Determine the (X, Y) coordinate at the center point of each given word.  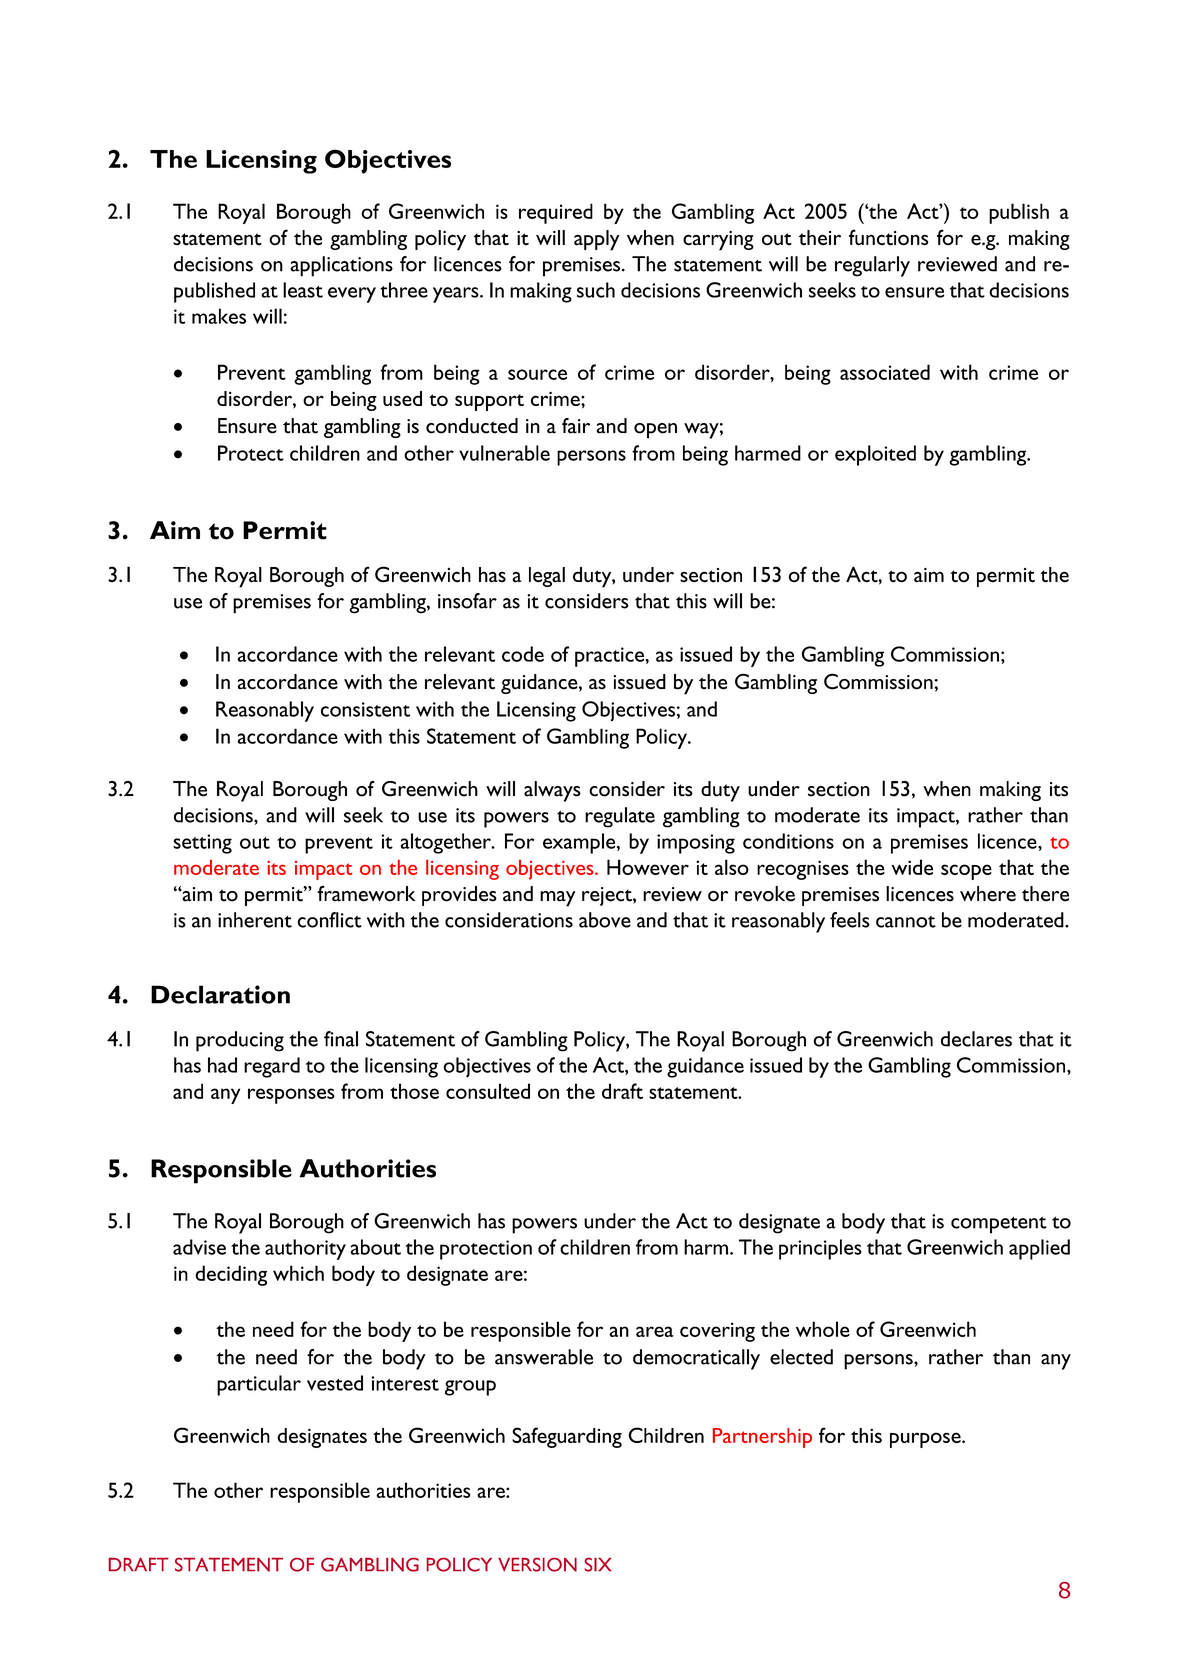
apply (596, 240)
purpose (926, 1440)
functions (889, 237)
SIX (597, 1564)
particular (259, 1385)
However (648, 867)
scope (966, 872)
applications (341, 266)
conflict (329, 920)
